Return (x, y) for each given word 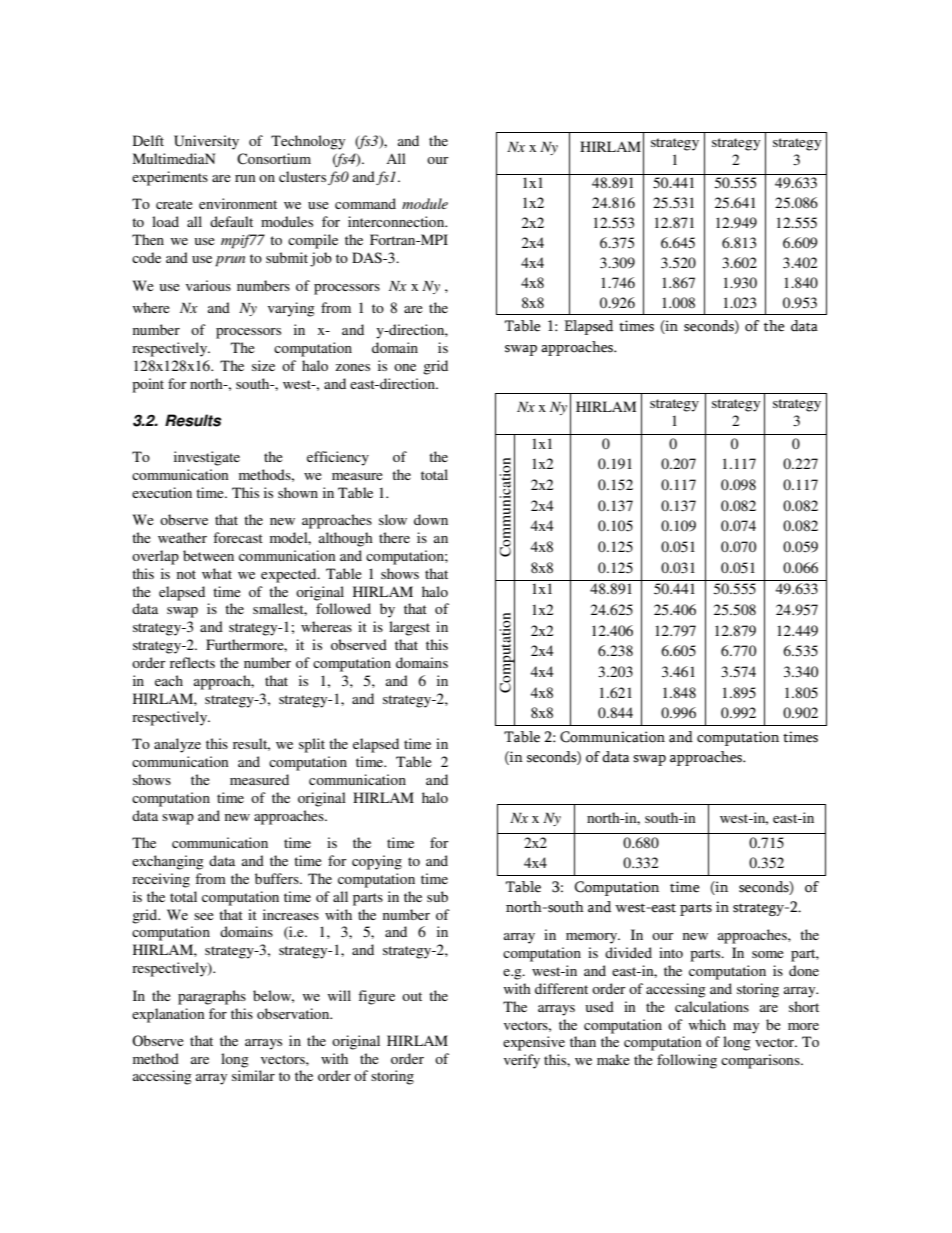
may (746, 1028)
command (365, 203)
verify (522, 1061)
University (206, 142)
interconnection (397, 221)
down (431, 519)
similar (253, 1075)
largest (409, 628)
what (217, 573)
